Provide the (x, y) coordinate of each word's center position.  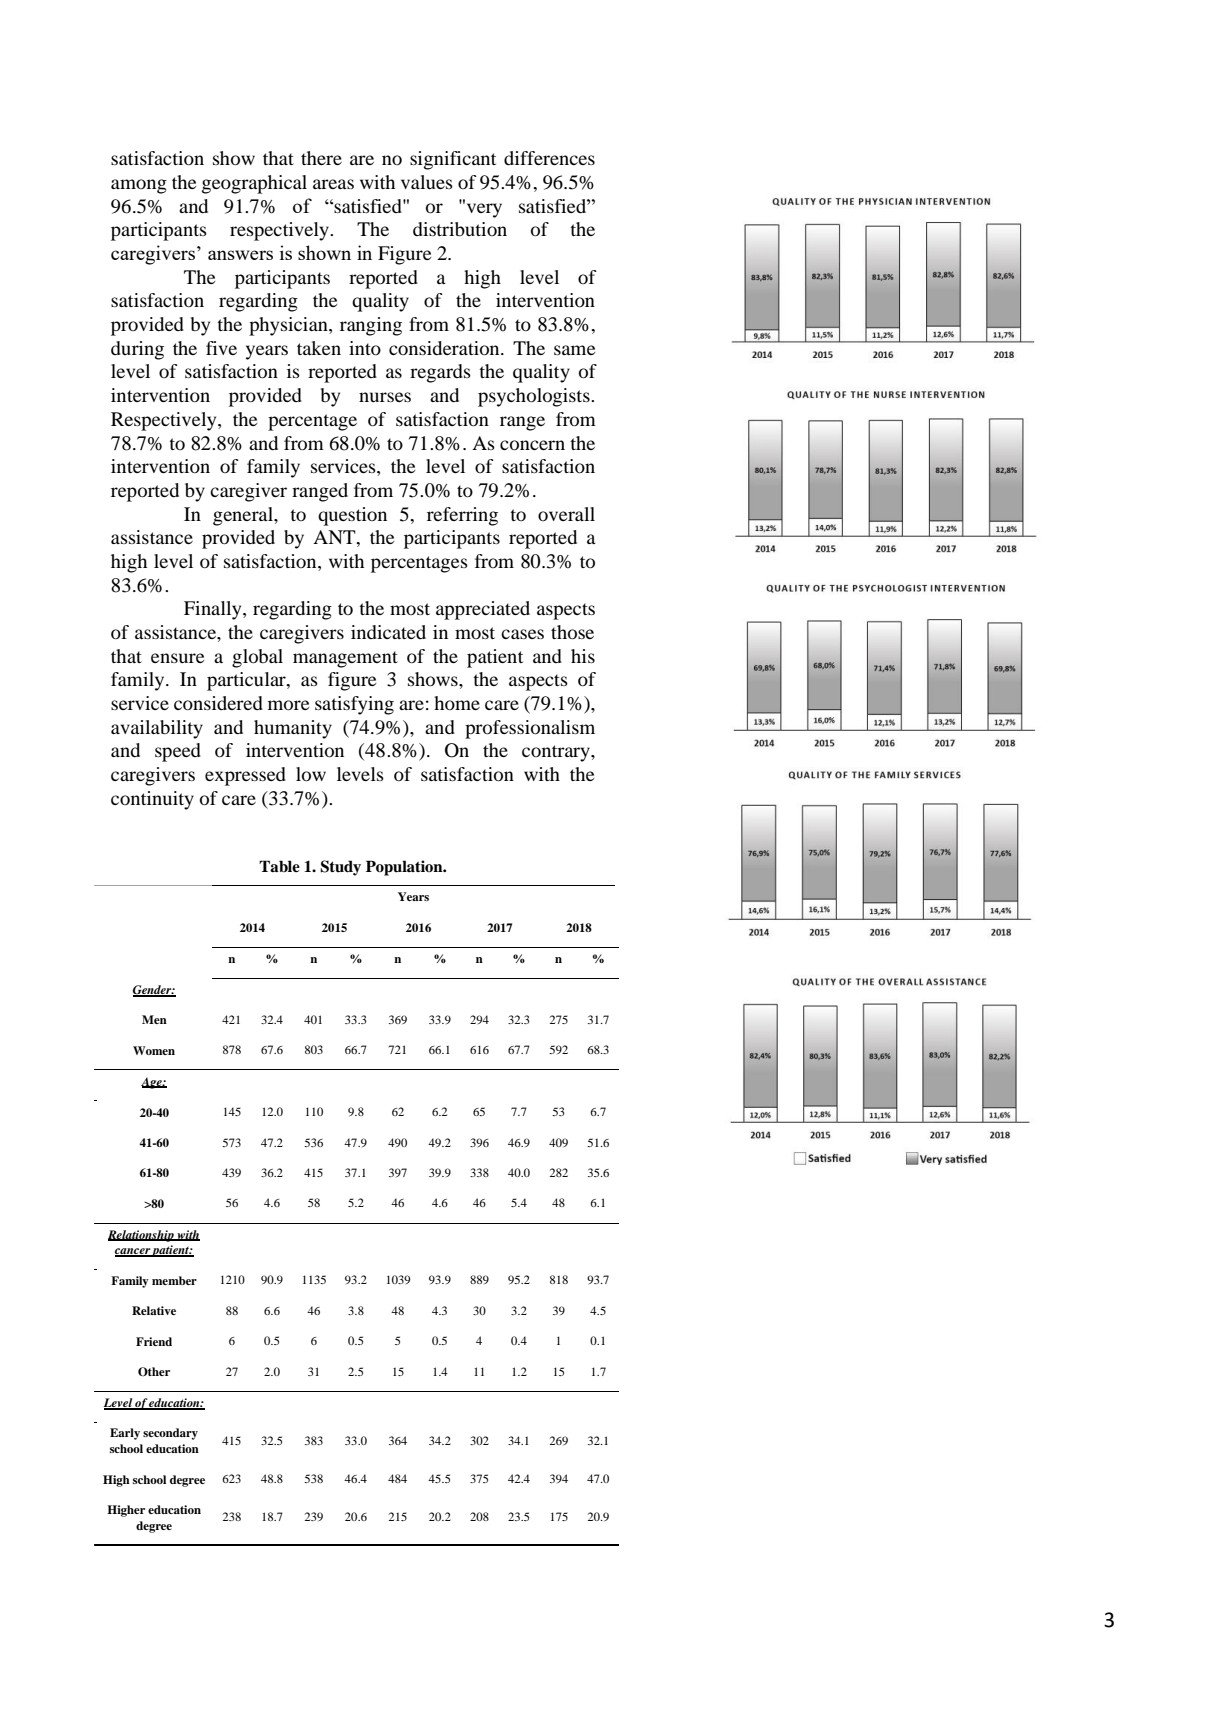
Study (340, 868)
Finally (214, 610)
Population (405, 868)
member (174, 1280)
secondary (170, 1434)
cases (522, 634)
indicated (388, 632)
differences (549, 158)
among (139, 186)
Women (154, 1050)
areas (333, 184)
